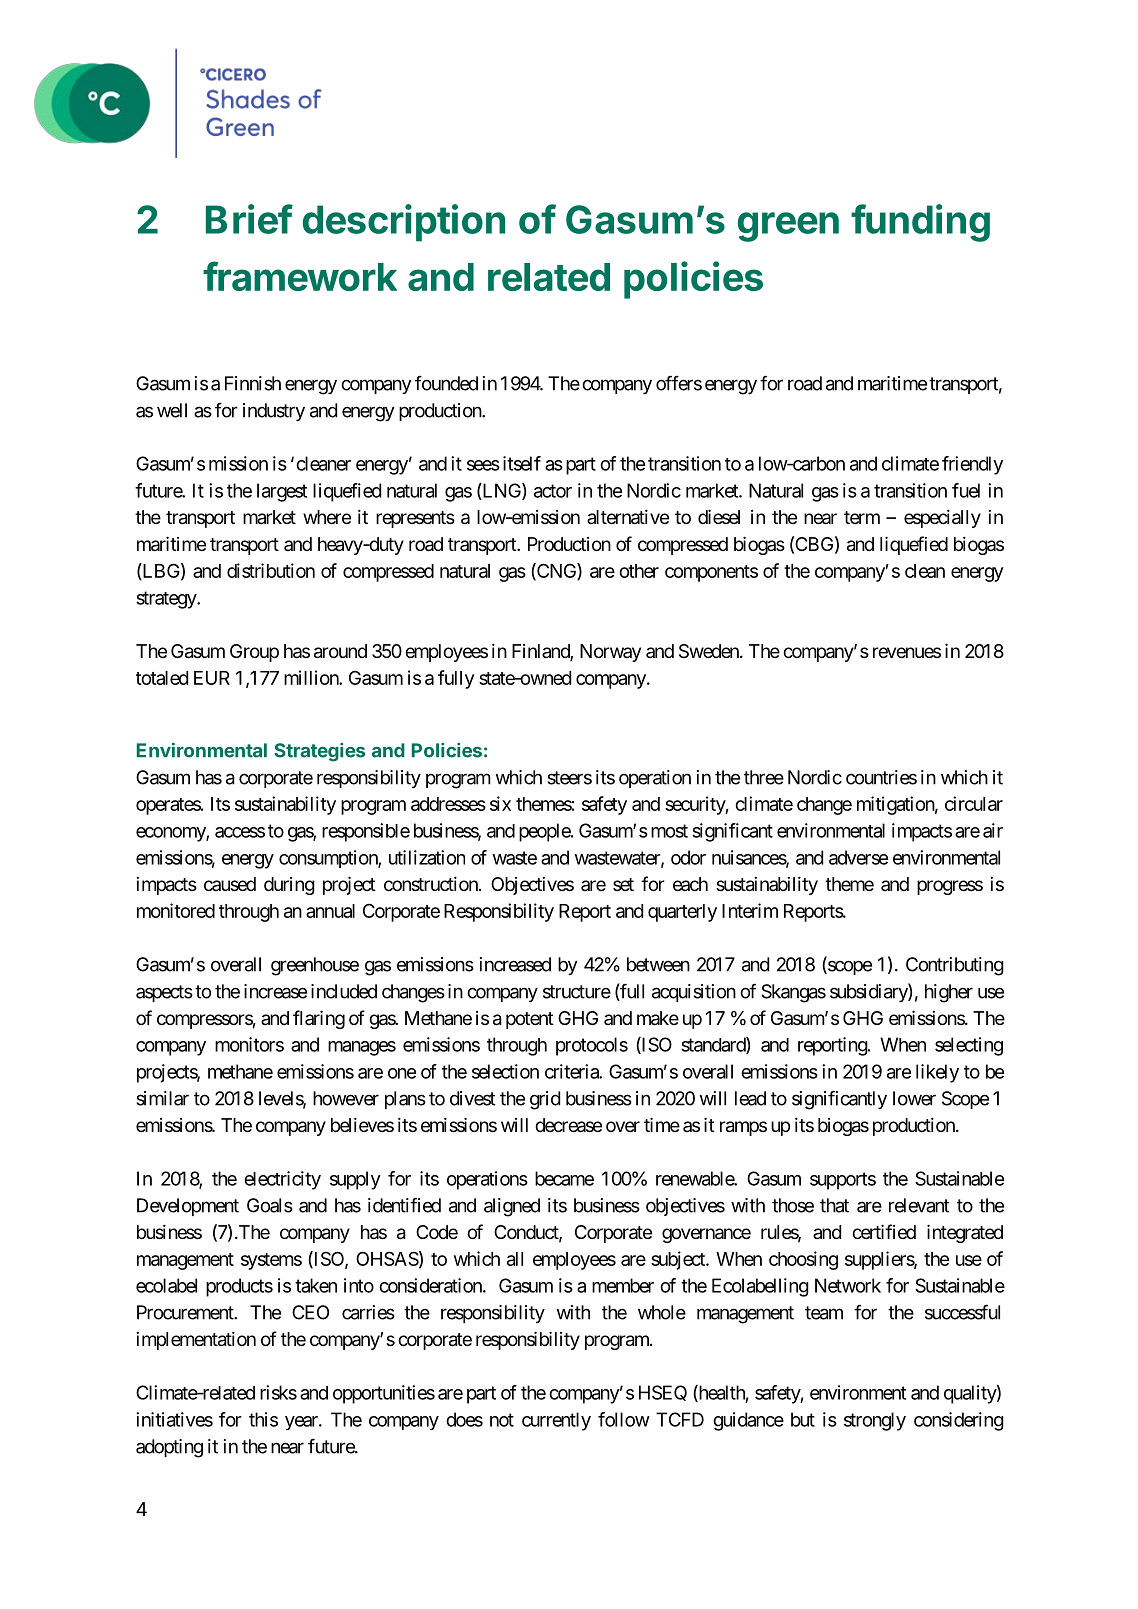 The image size is (1138, 1609). I want to click on flaring, so click(319, 1019).
